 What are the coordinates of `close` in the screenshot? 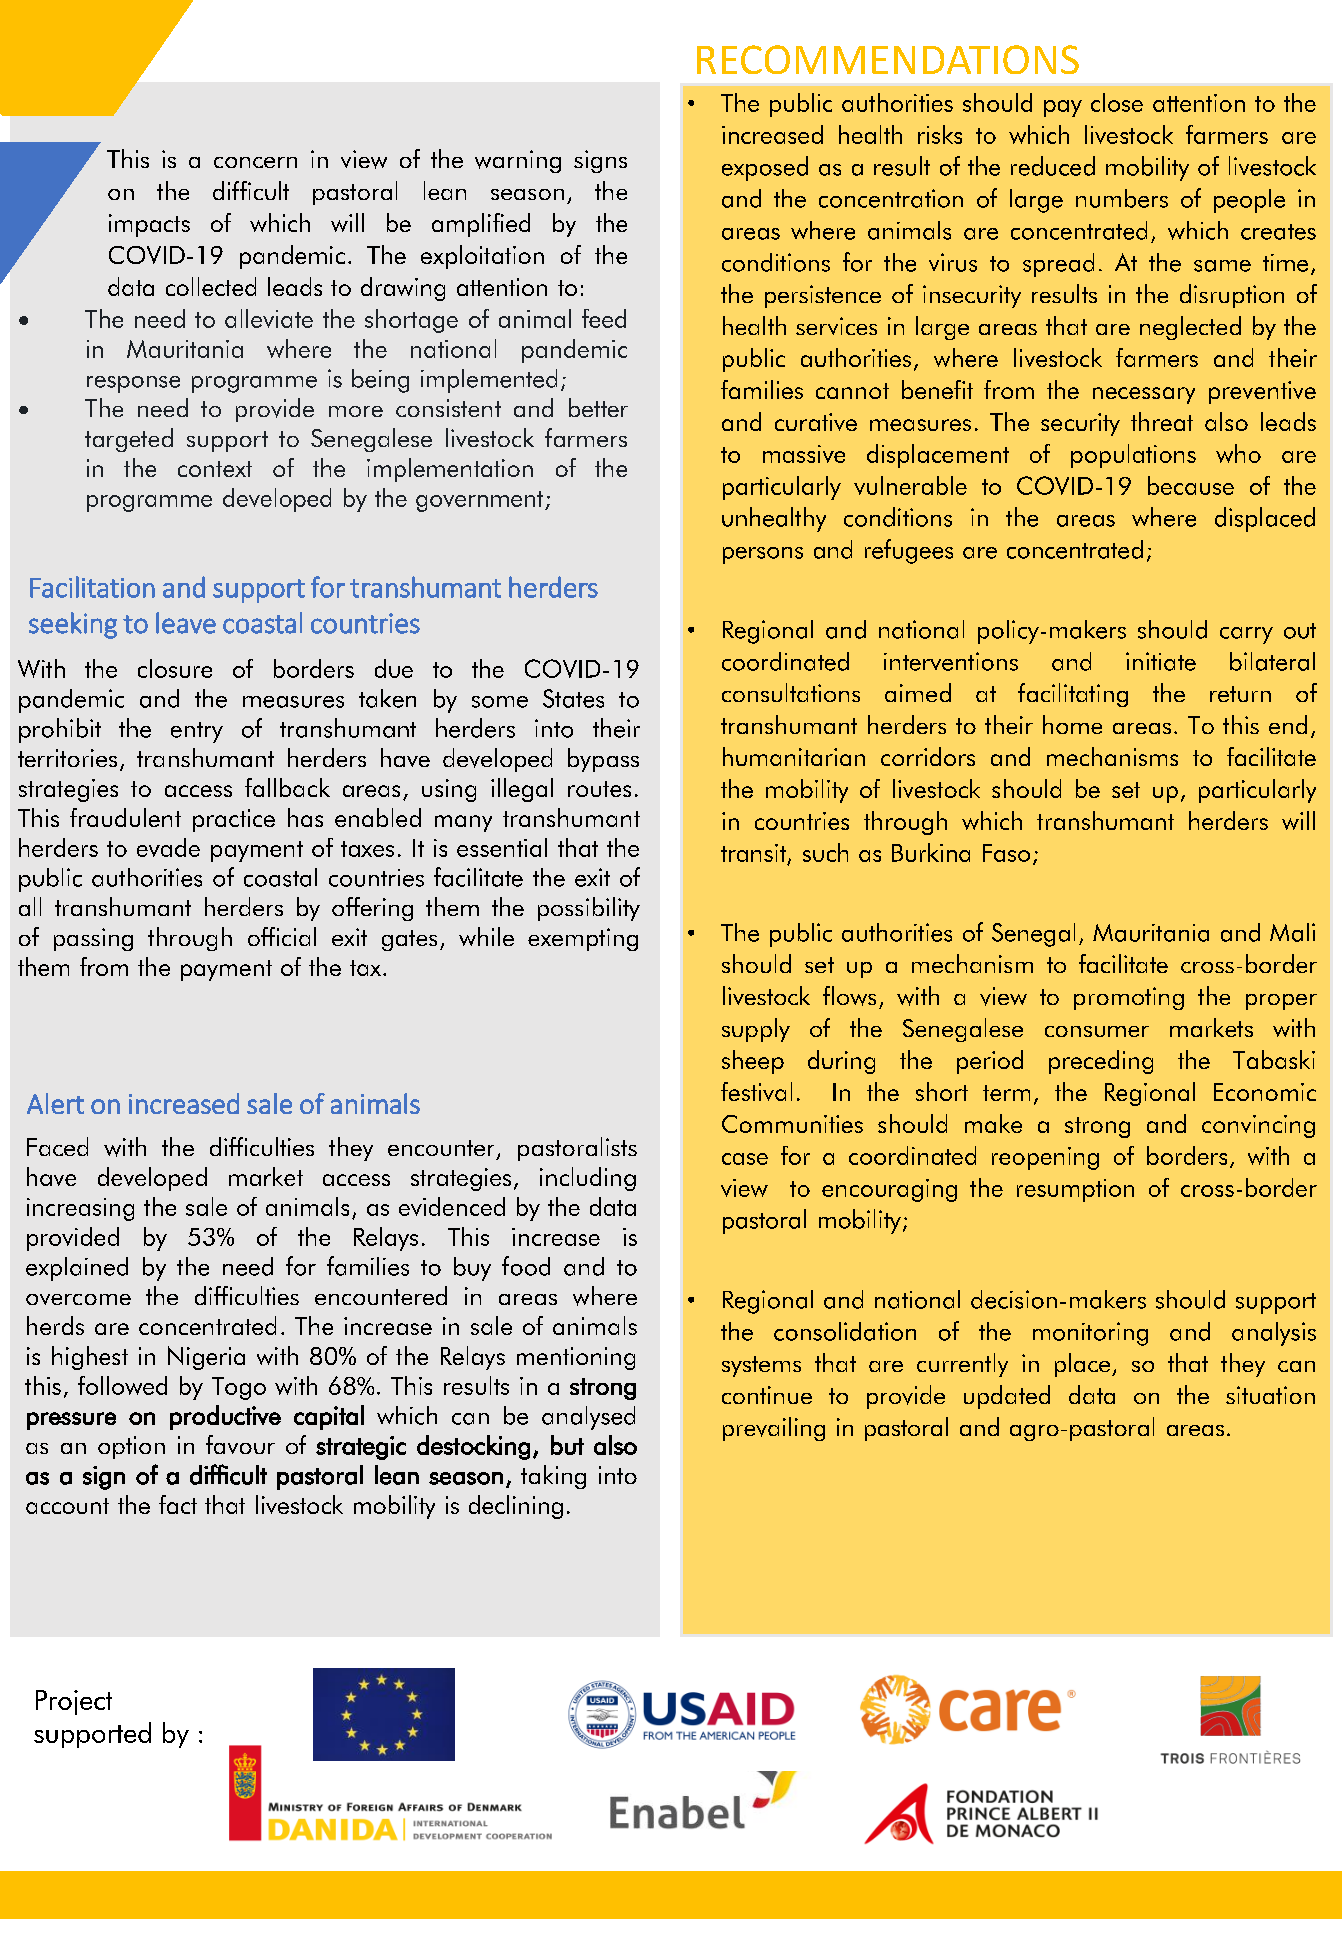 It's located at (1117, 102).
